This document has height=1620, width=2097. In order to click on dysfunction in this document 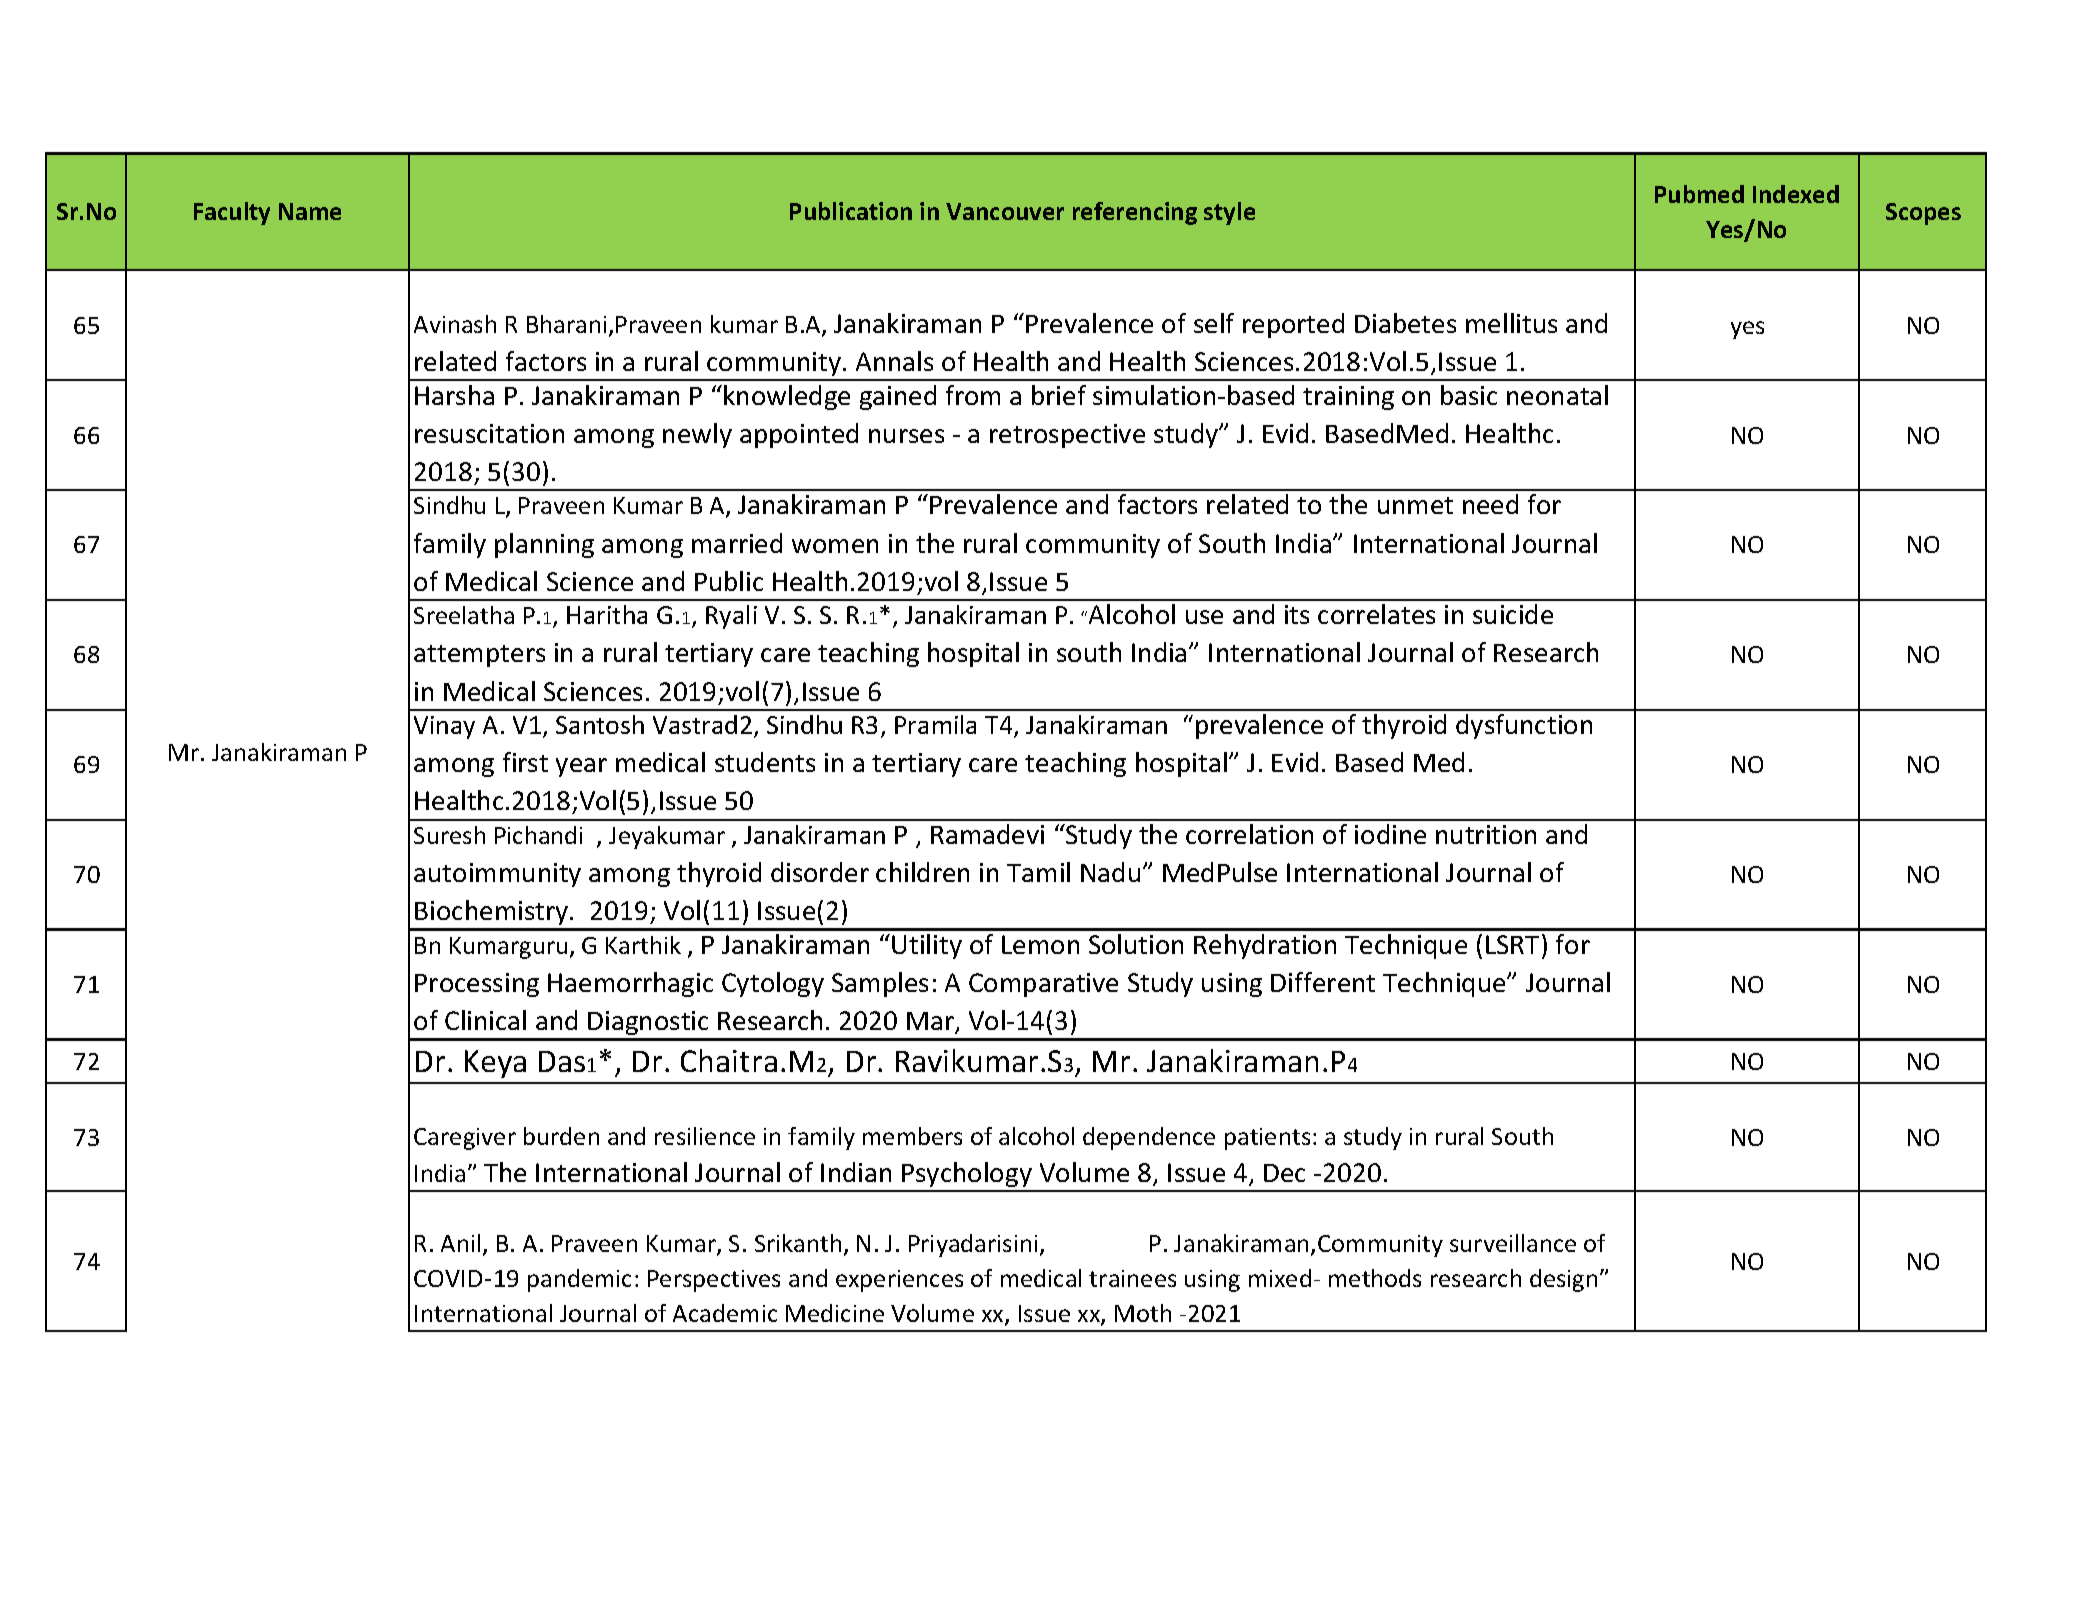, I will do `click(1524, 726)`.
